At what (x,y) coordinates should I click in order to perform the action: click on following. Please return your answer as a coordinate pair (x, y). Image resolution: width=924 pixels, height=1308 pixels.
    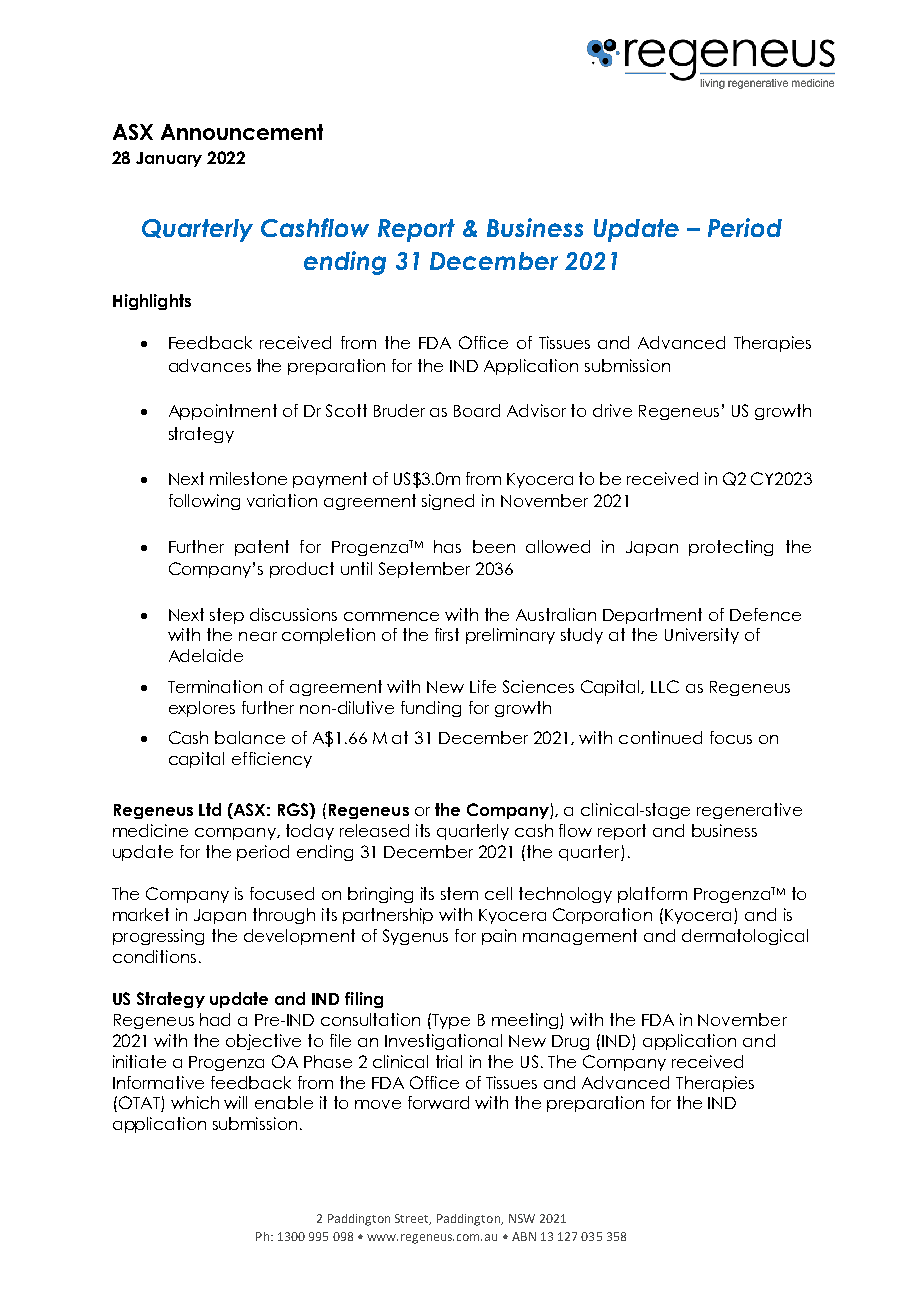
    Looking at the image, I should click on (204, 502).
